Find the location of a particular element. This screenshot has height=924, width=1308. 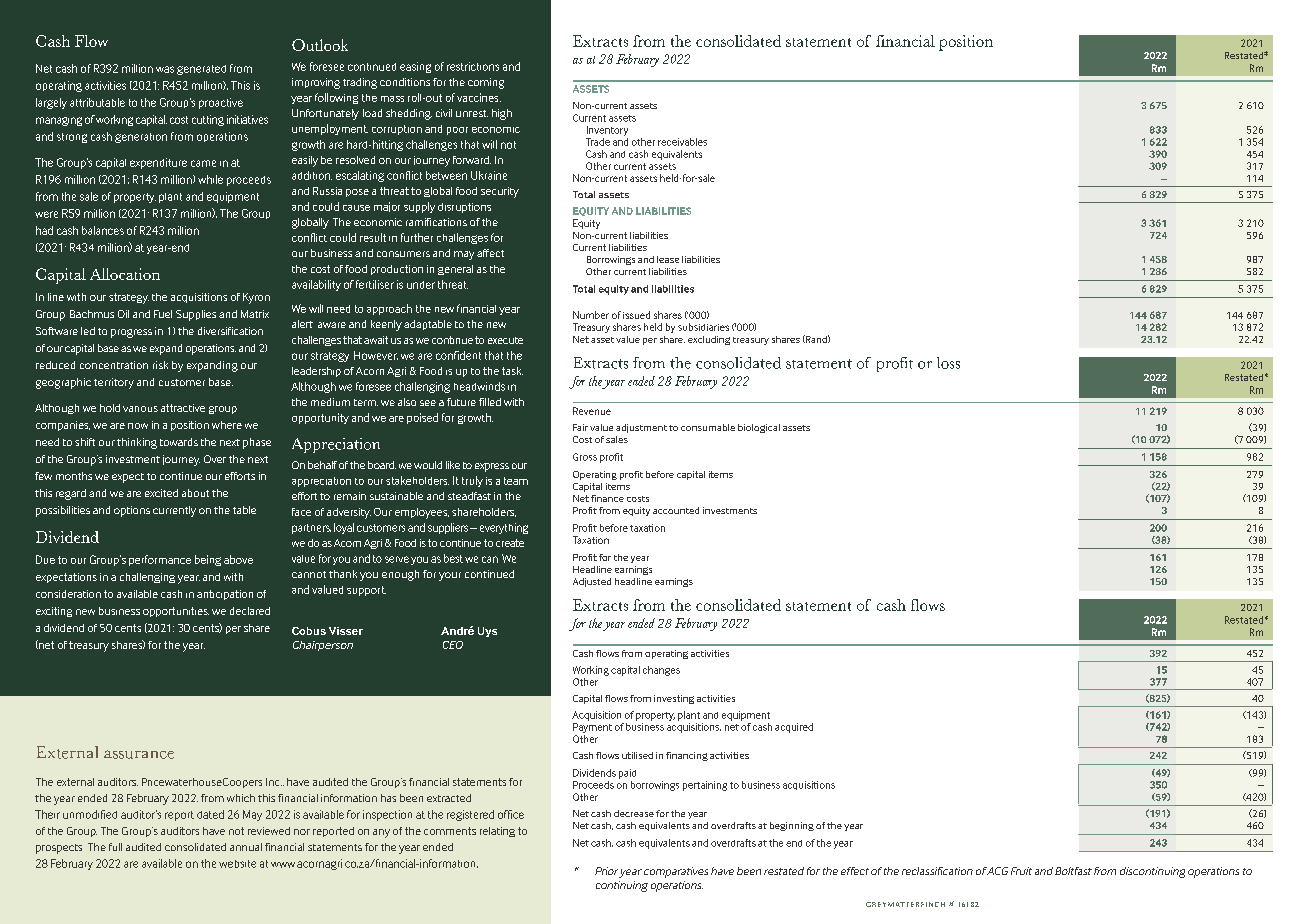

acquired is located at coordinates (794, 728).
